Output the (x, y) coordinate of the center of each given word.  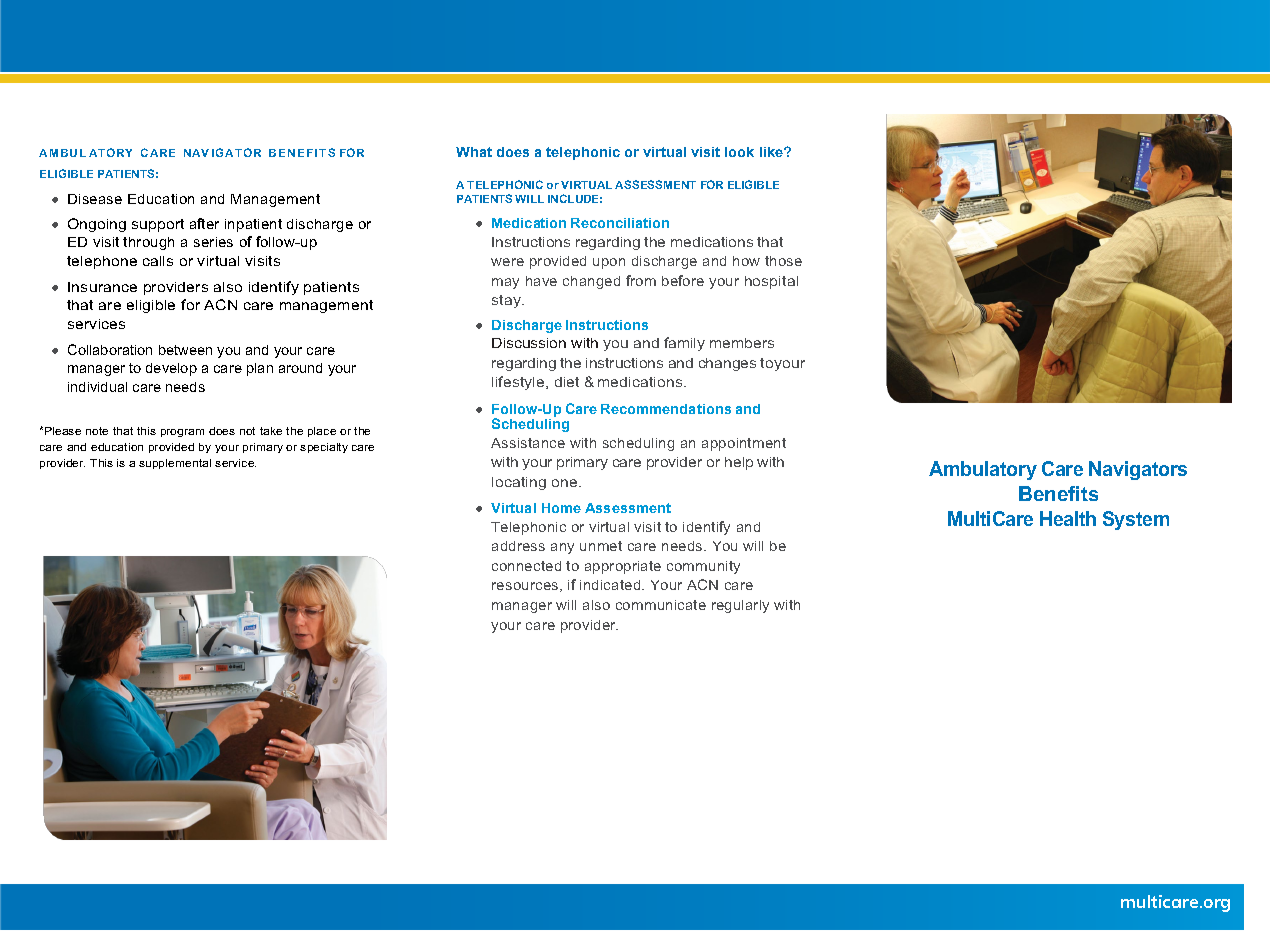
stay (507, 301)
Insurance (102, 287)
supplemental (175, 464)
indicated (611, 585)
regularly (740, 606)
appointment (744, 444)
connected (526, 566)
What (474, 152)
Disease (95, 199)
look (739, 152)
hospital (771, 282)
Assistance (528, 443)
